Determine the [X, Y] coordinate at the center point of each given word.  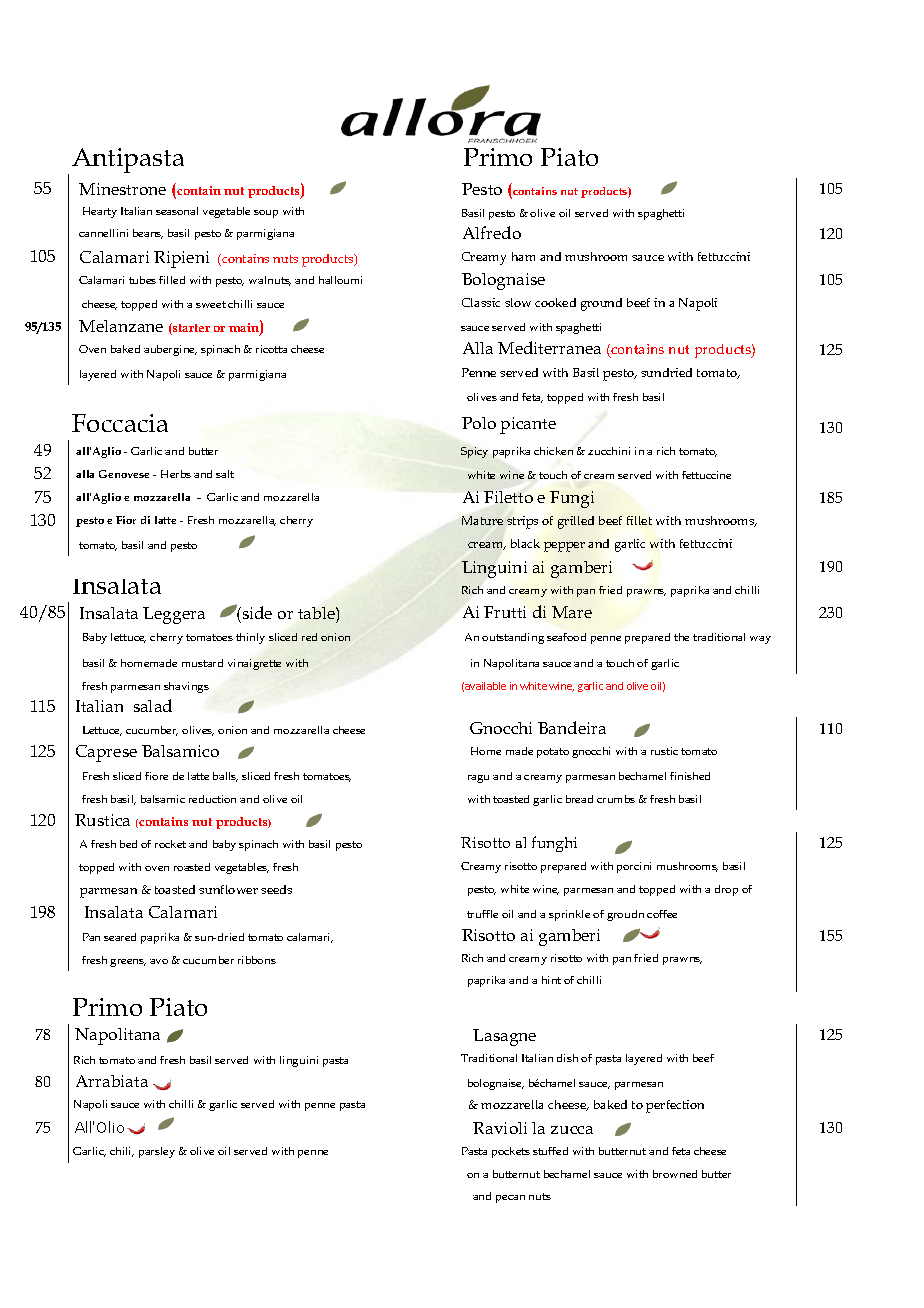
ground [601, 304]
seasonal [177, 211]
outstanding [513, 638]
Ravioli [500, 1128]
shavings [186, 687]
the [681, 637]
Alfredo [492, 232]
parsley [157, 1152]
